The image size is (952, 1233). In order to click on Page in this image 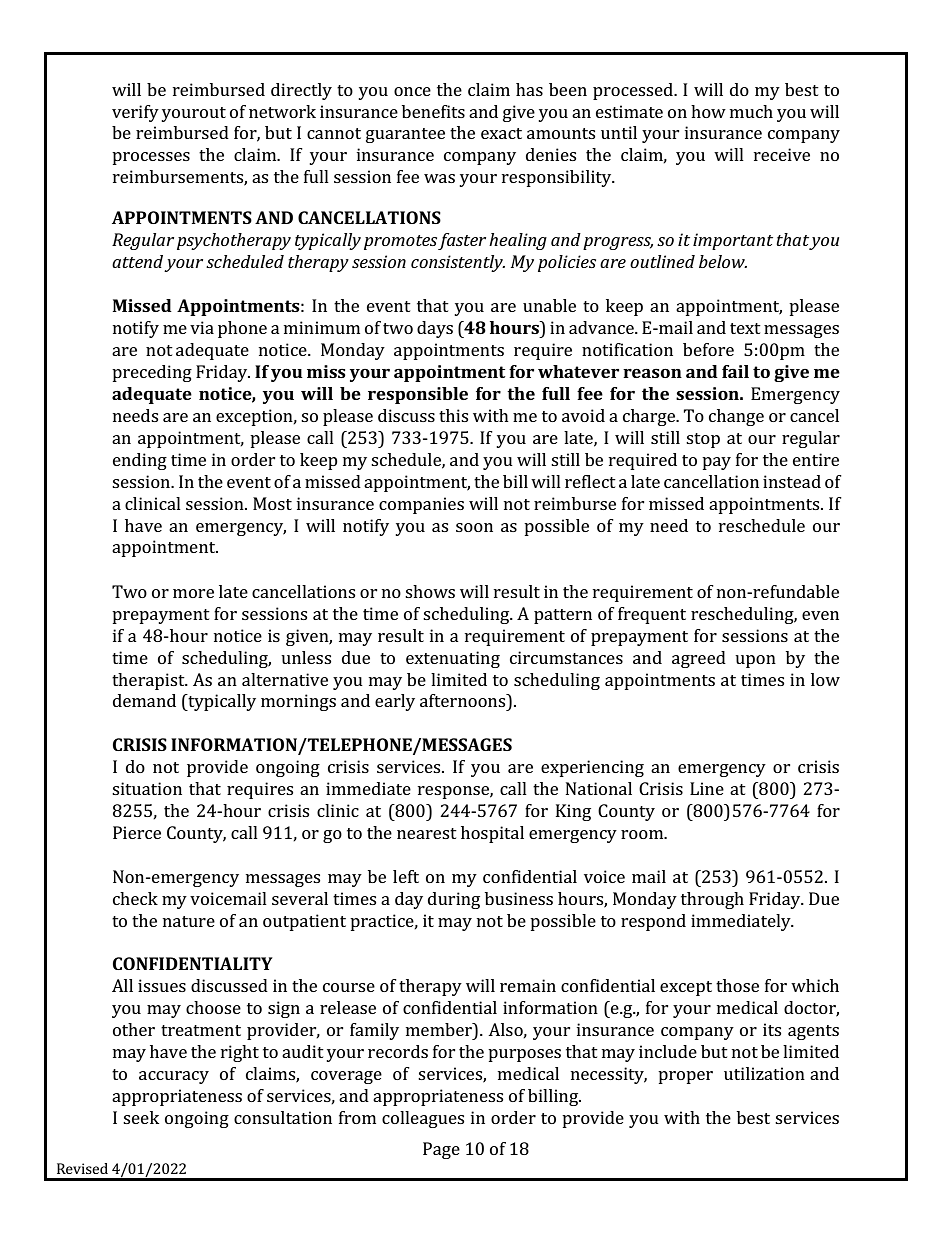, I will do `click(441, 1150)`.
